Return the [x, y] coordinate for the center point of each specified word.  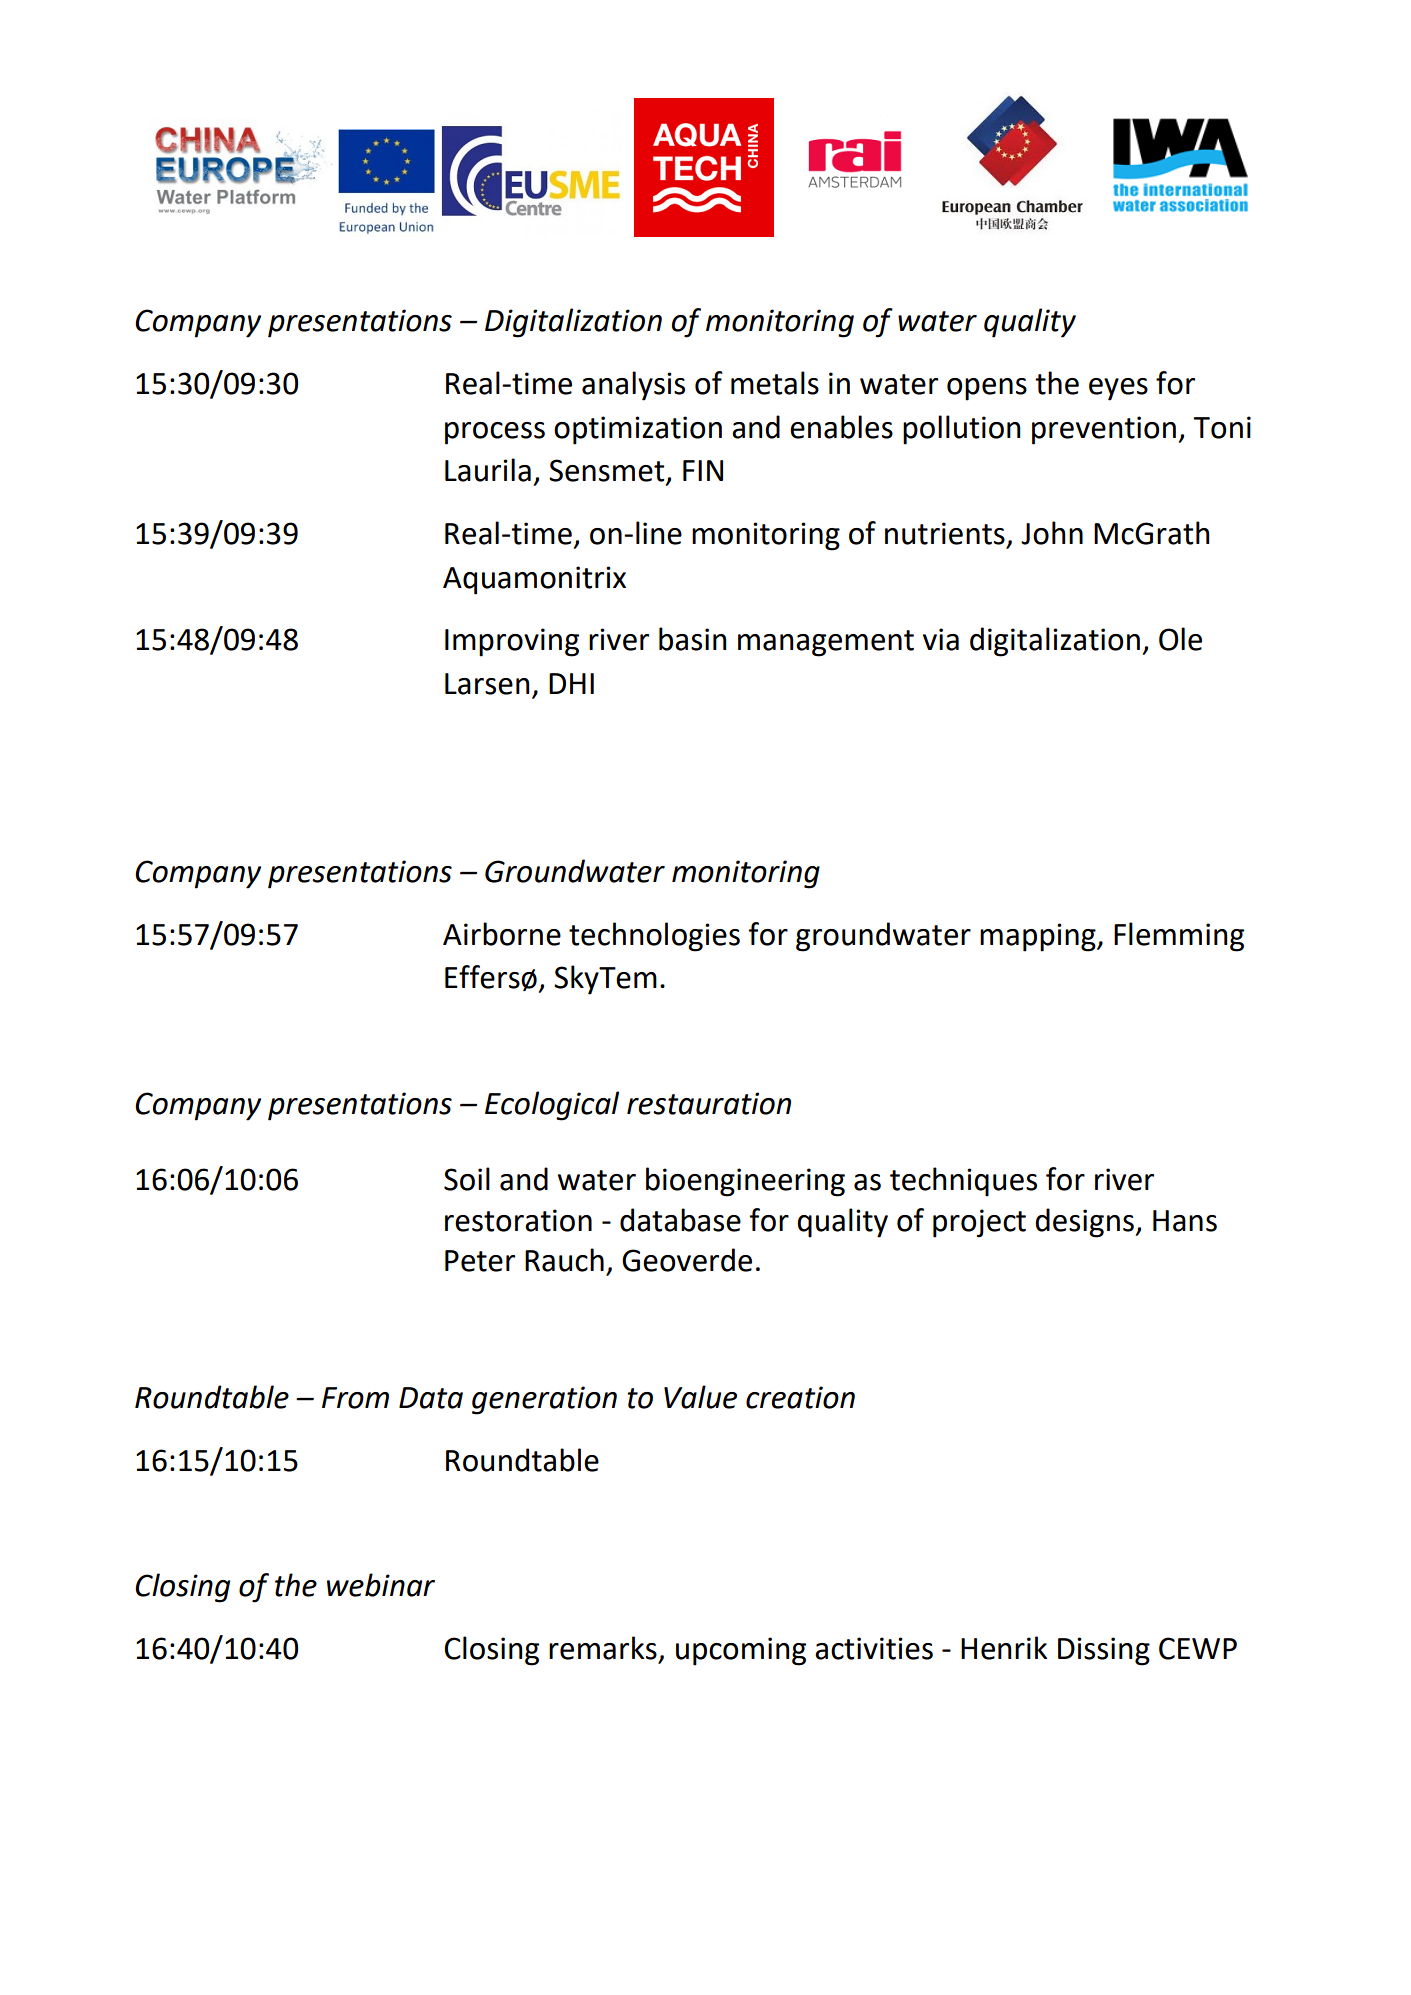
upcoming [741, 1651]
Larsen [487, 684]
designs [1085, 1223]
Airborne [502, 934]
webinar [381, 1585]
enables [841, 427]
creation [800, 1397]
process [495, 433]
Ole [1180, 639]
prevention [1104, 430]
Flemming [1179, 937]
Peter [480, 1261]
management [826, 643]
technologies [654, 937]
